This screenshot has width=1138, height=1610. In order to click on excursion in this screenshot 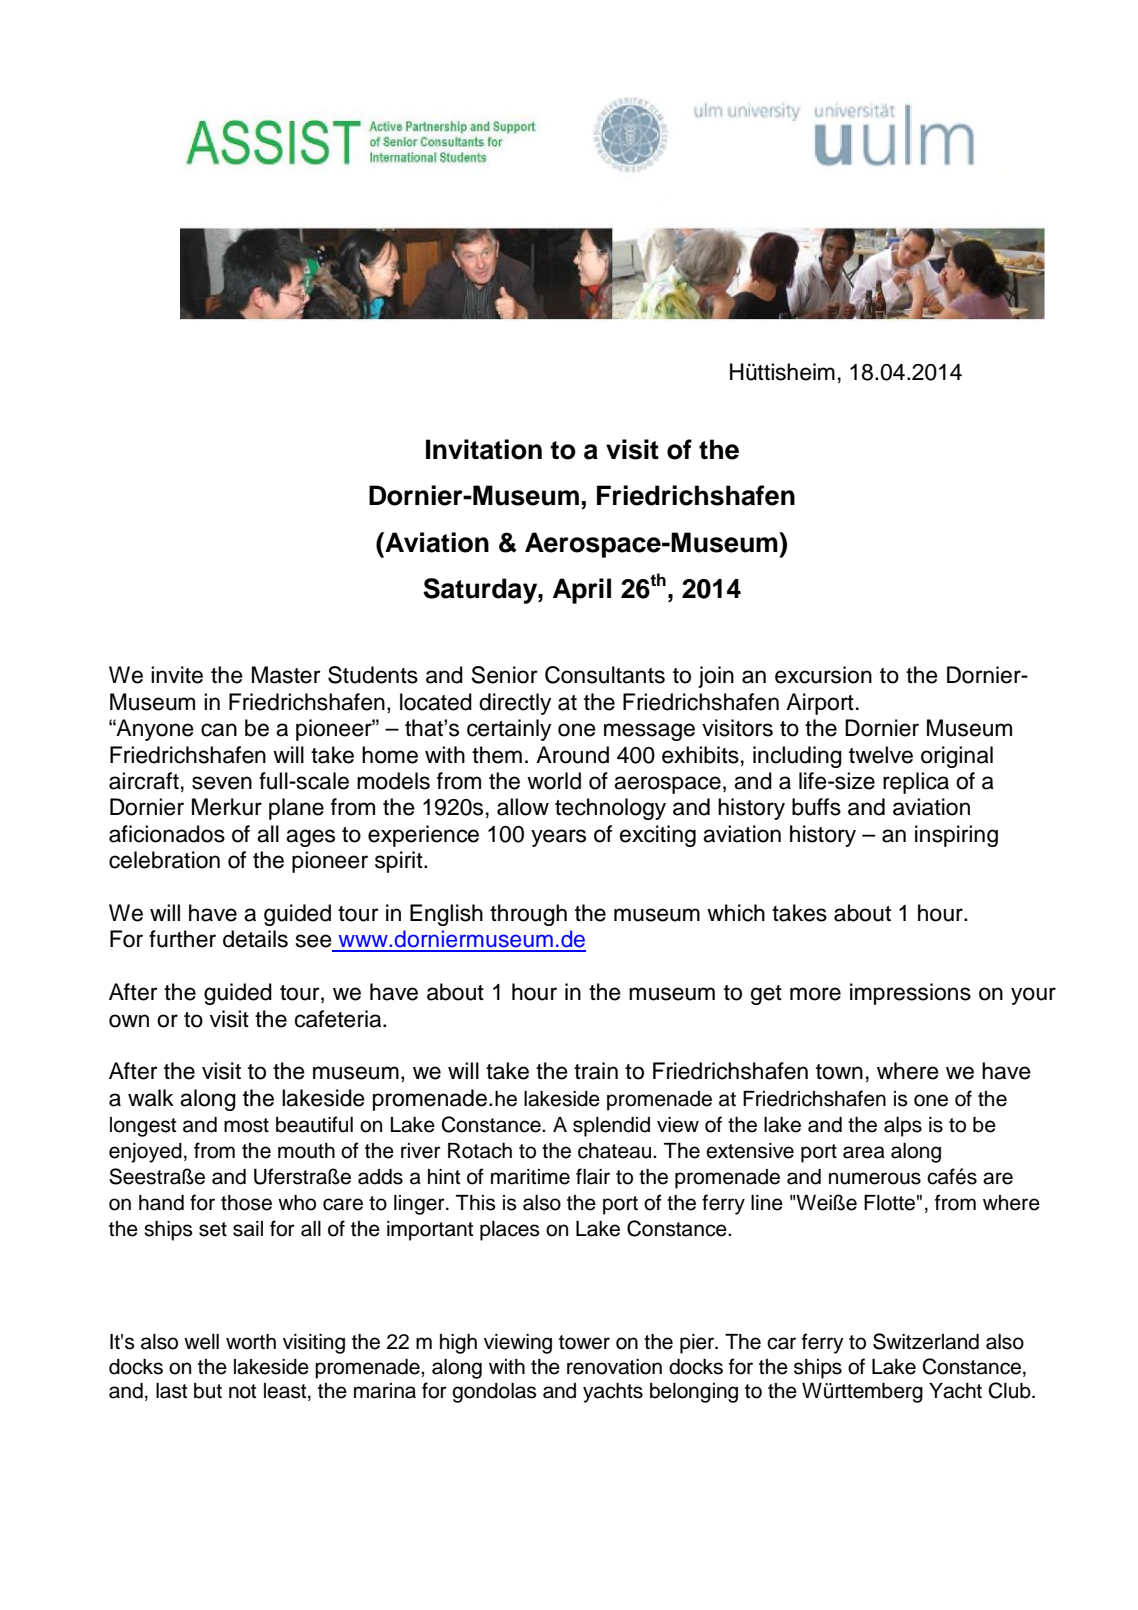, I will do `click(823, 675)`.
